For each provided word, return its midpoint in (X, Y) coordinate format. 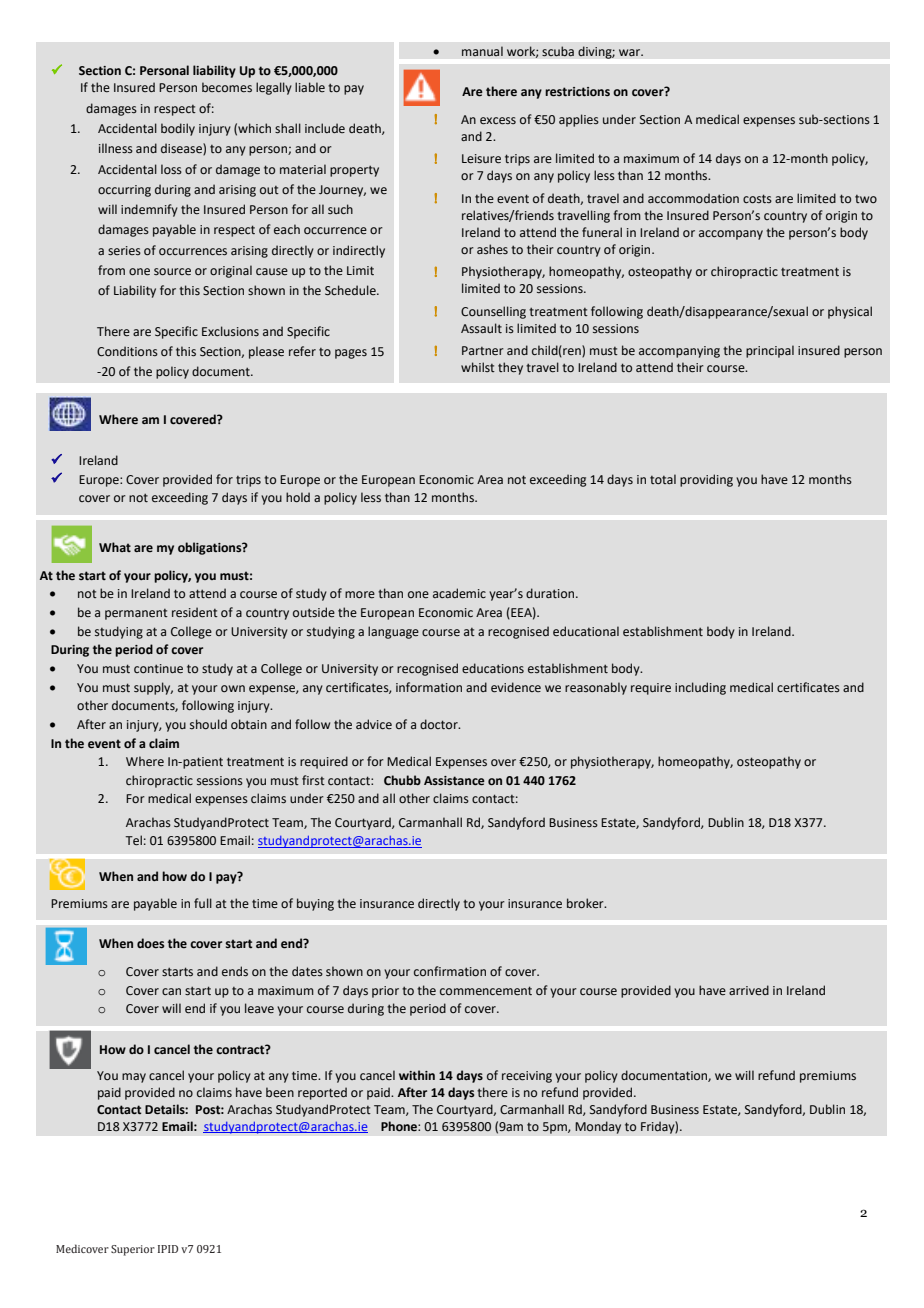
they (510, 368)
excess (498, 121)
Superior (133, 1250)
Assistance (454, 781)
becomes (227, 87)
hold (298, 497)
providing (706, 480)
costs (757, 199)
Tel (134, 840)
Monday (598, 1127)
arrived (749, 990)
